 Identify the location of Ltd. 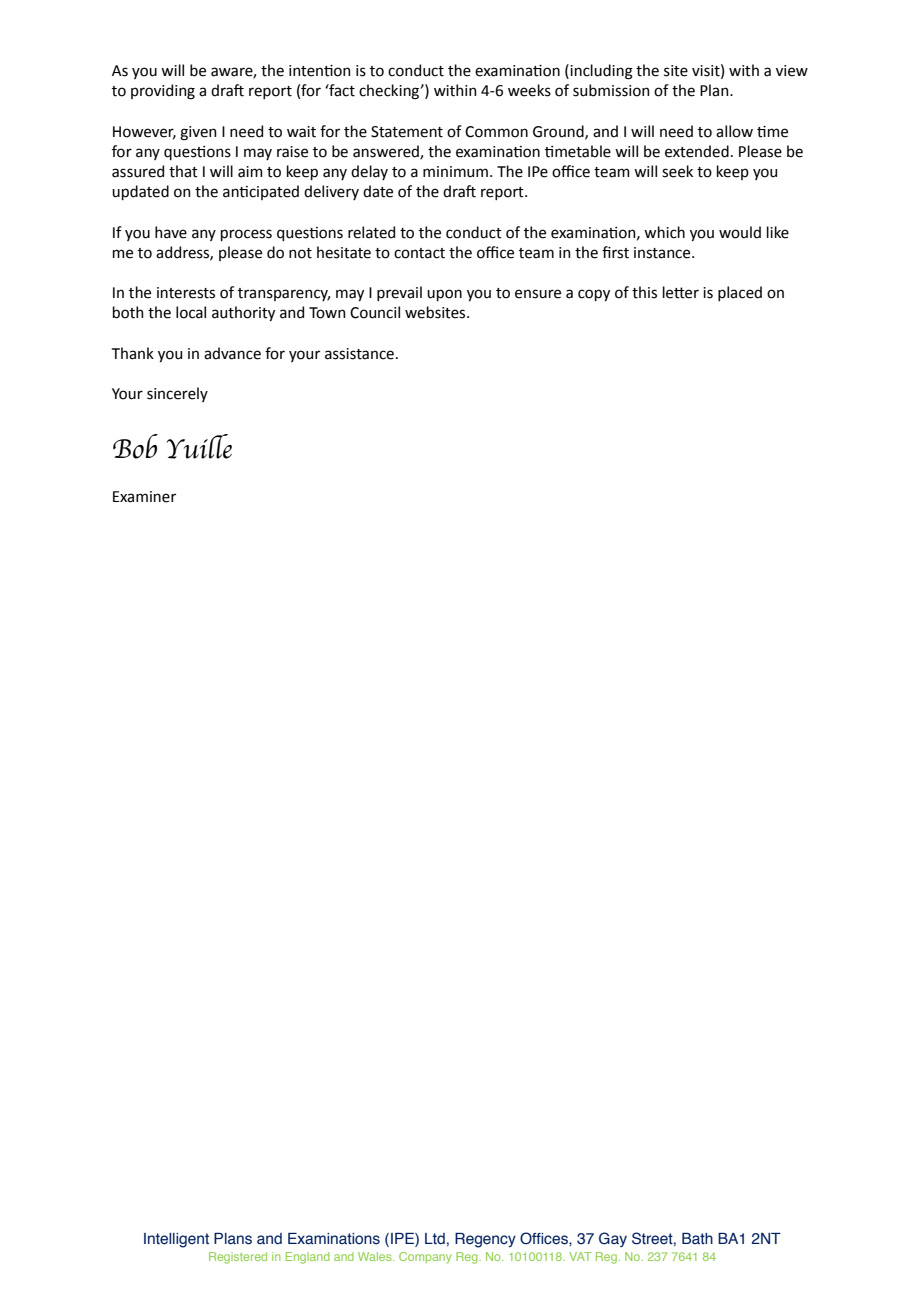
(435, 1239).
